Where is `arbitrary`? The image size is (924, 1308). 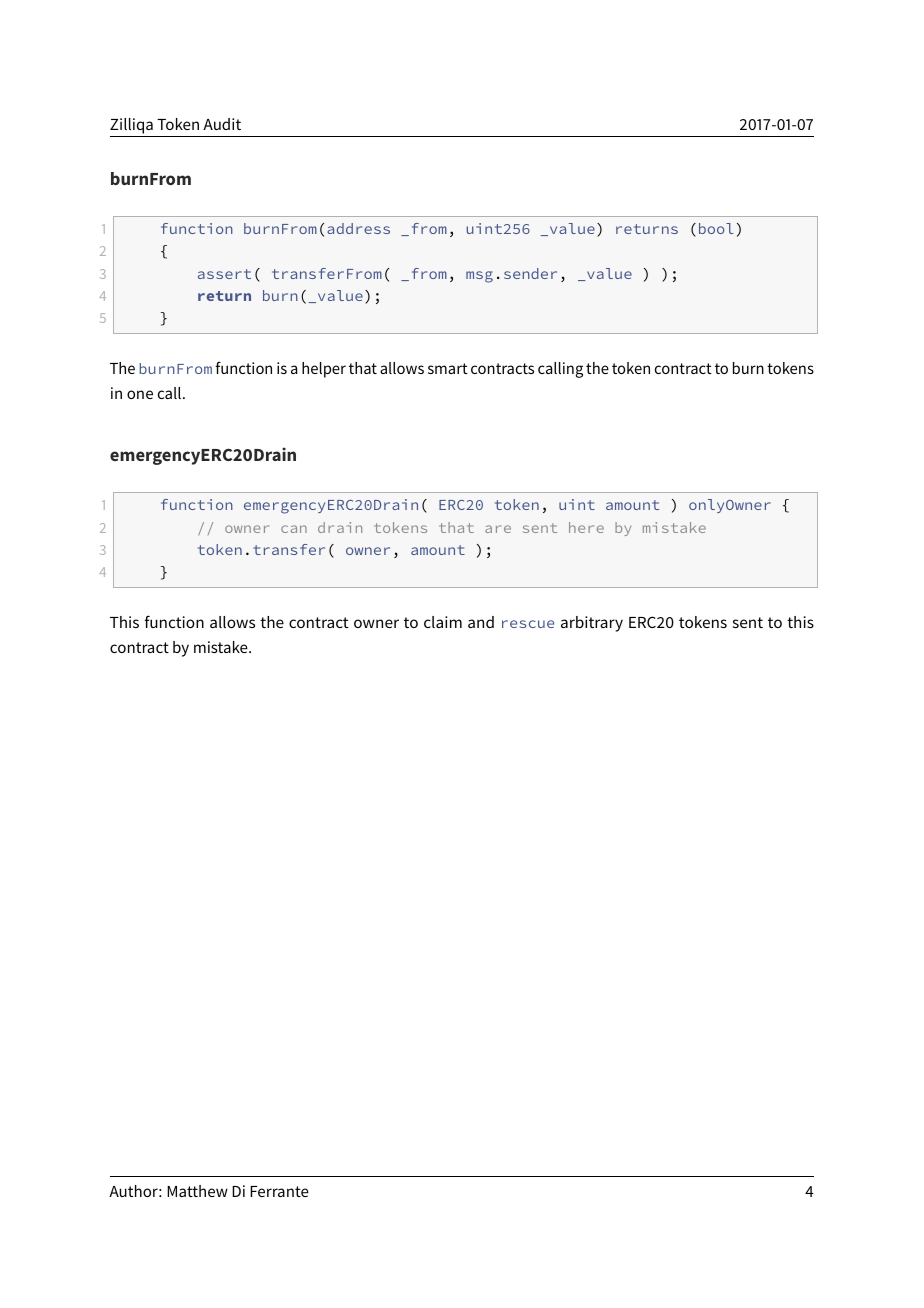 arbitrary is located at coordinates (592, 624).
